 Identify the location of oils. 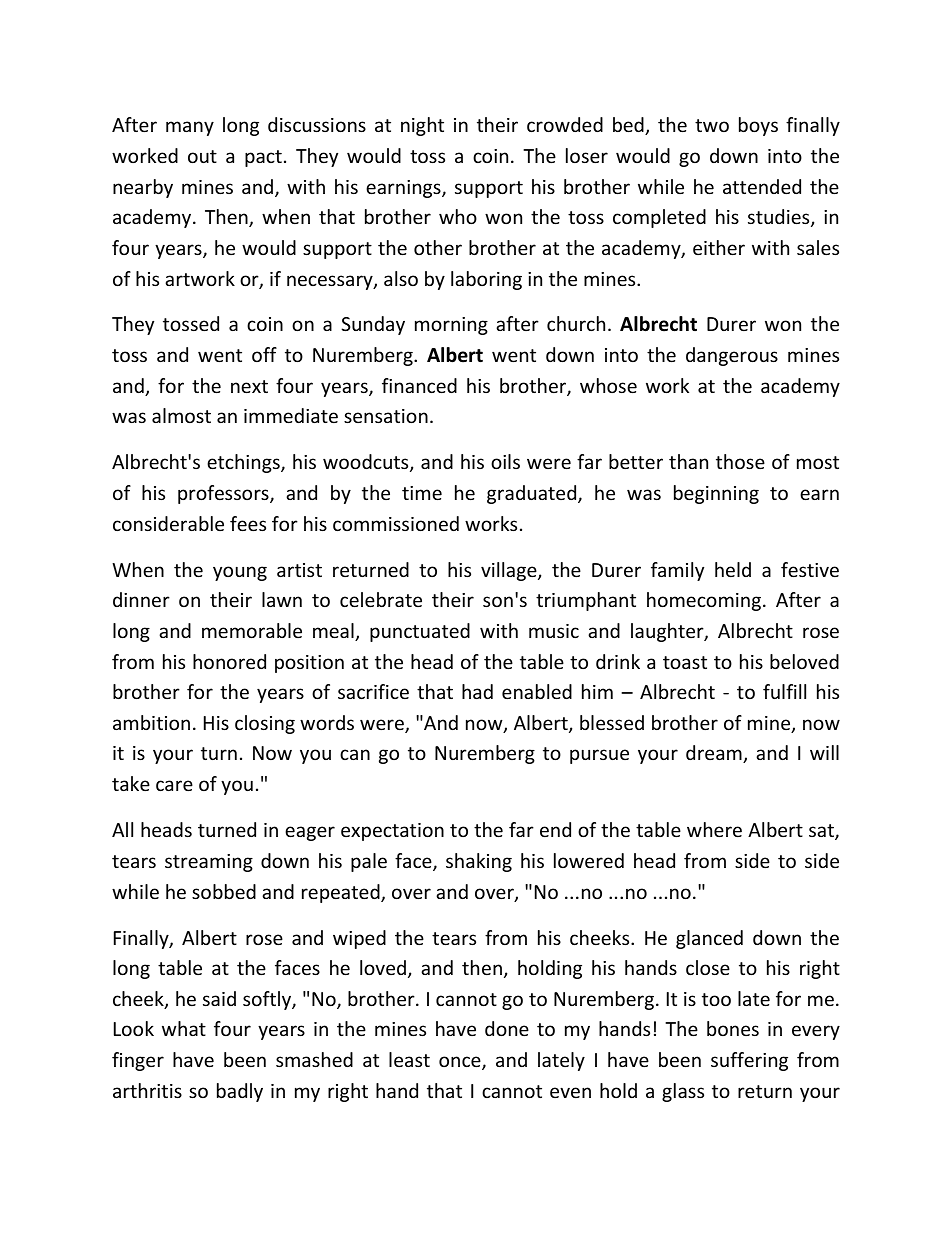
(505, 461).
